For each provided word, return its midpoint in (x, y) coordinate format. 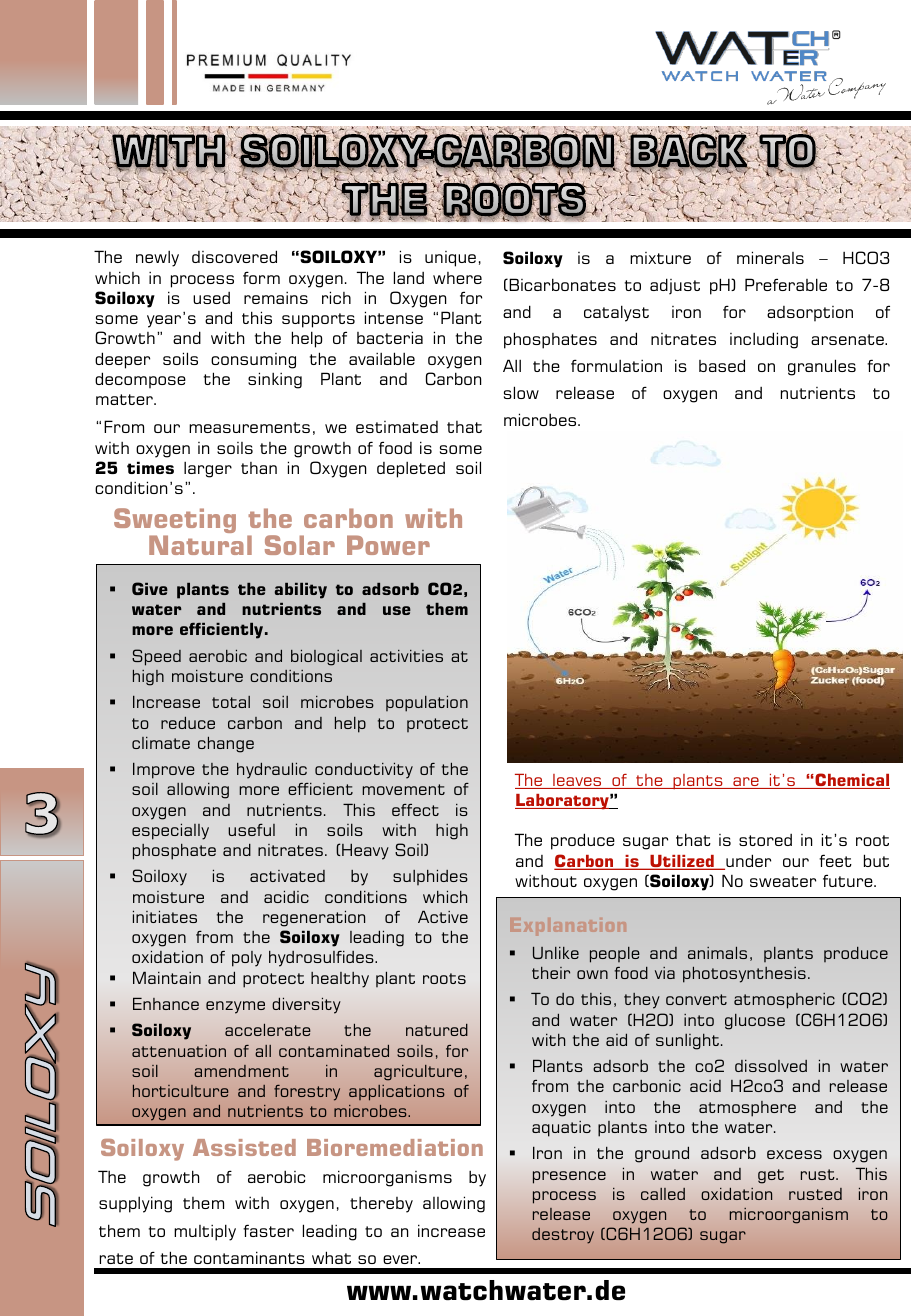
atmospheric (784, 1001)
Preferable (786, 284)
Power (388, 545)
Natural (200, 545)
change (226, 745)
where (457, 278)
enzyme (235, 1007)
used (211, 298)
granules (822, 367)
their (551, 973)
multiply (205, 1232)
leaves (577, 781)
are (746, 783)
